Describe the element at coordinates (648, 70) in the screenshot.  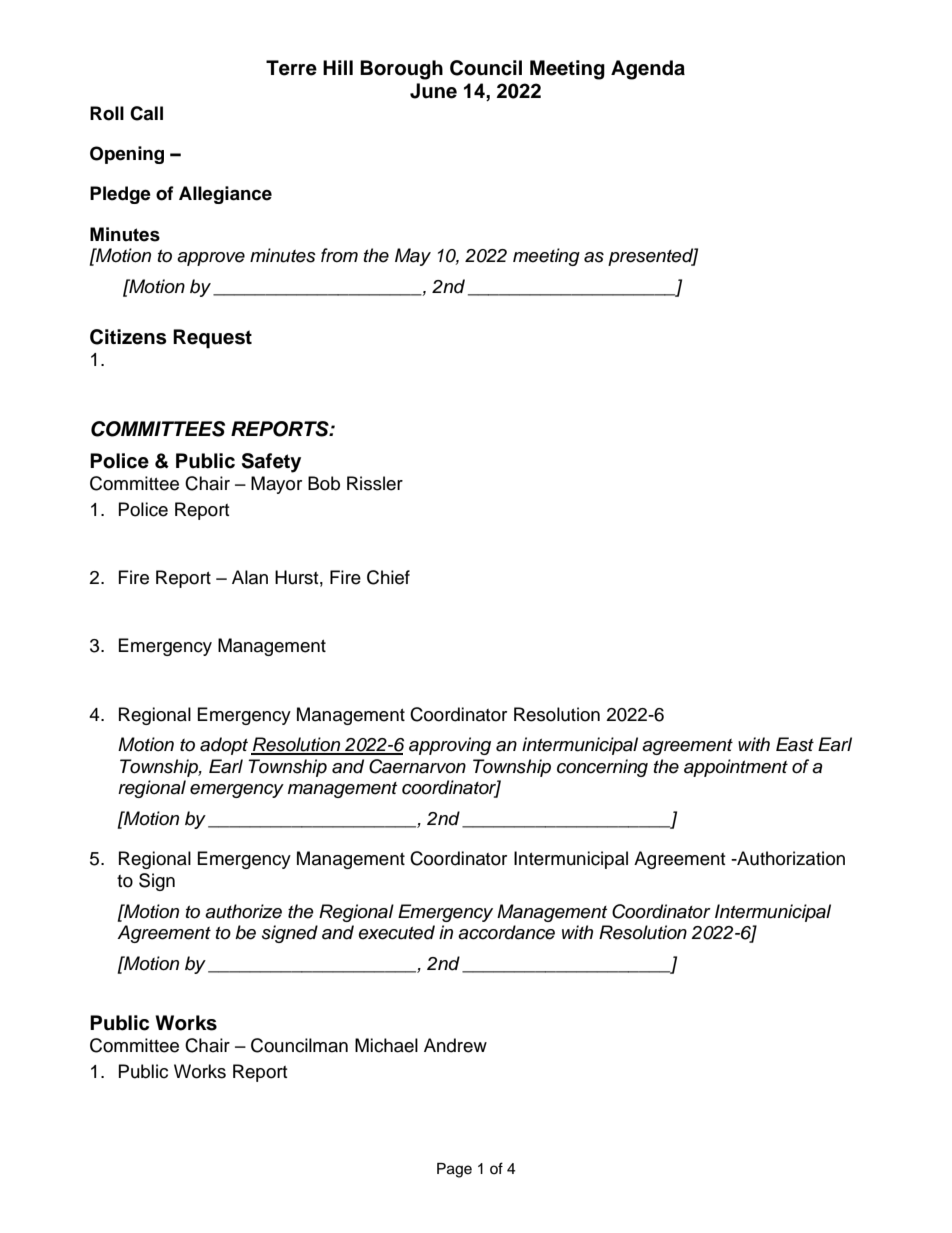
I see `Agenda` at that location.
